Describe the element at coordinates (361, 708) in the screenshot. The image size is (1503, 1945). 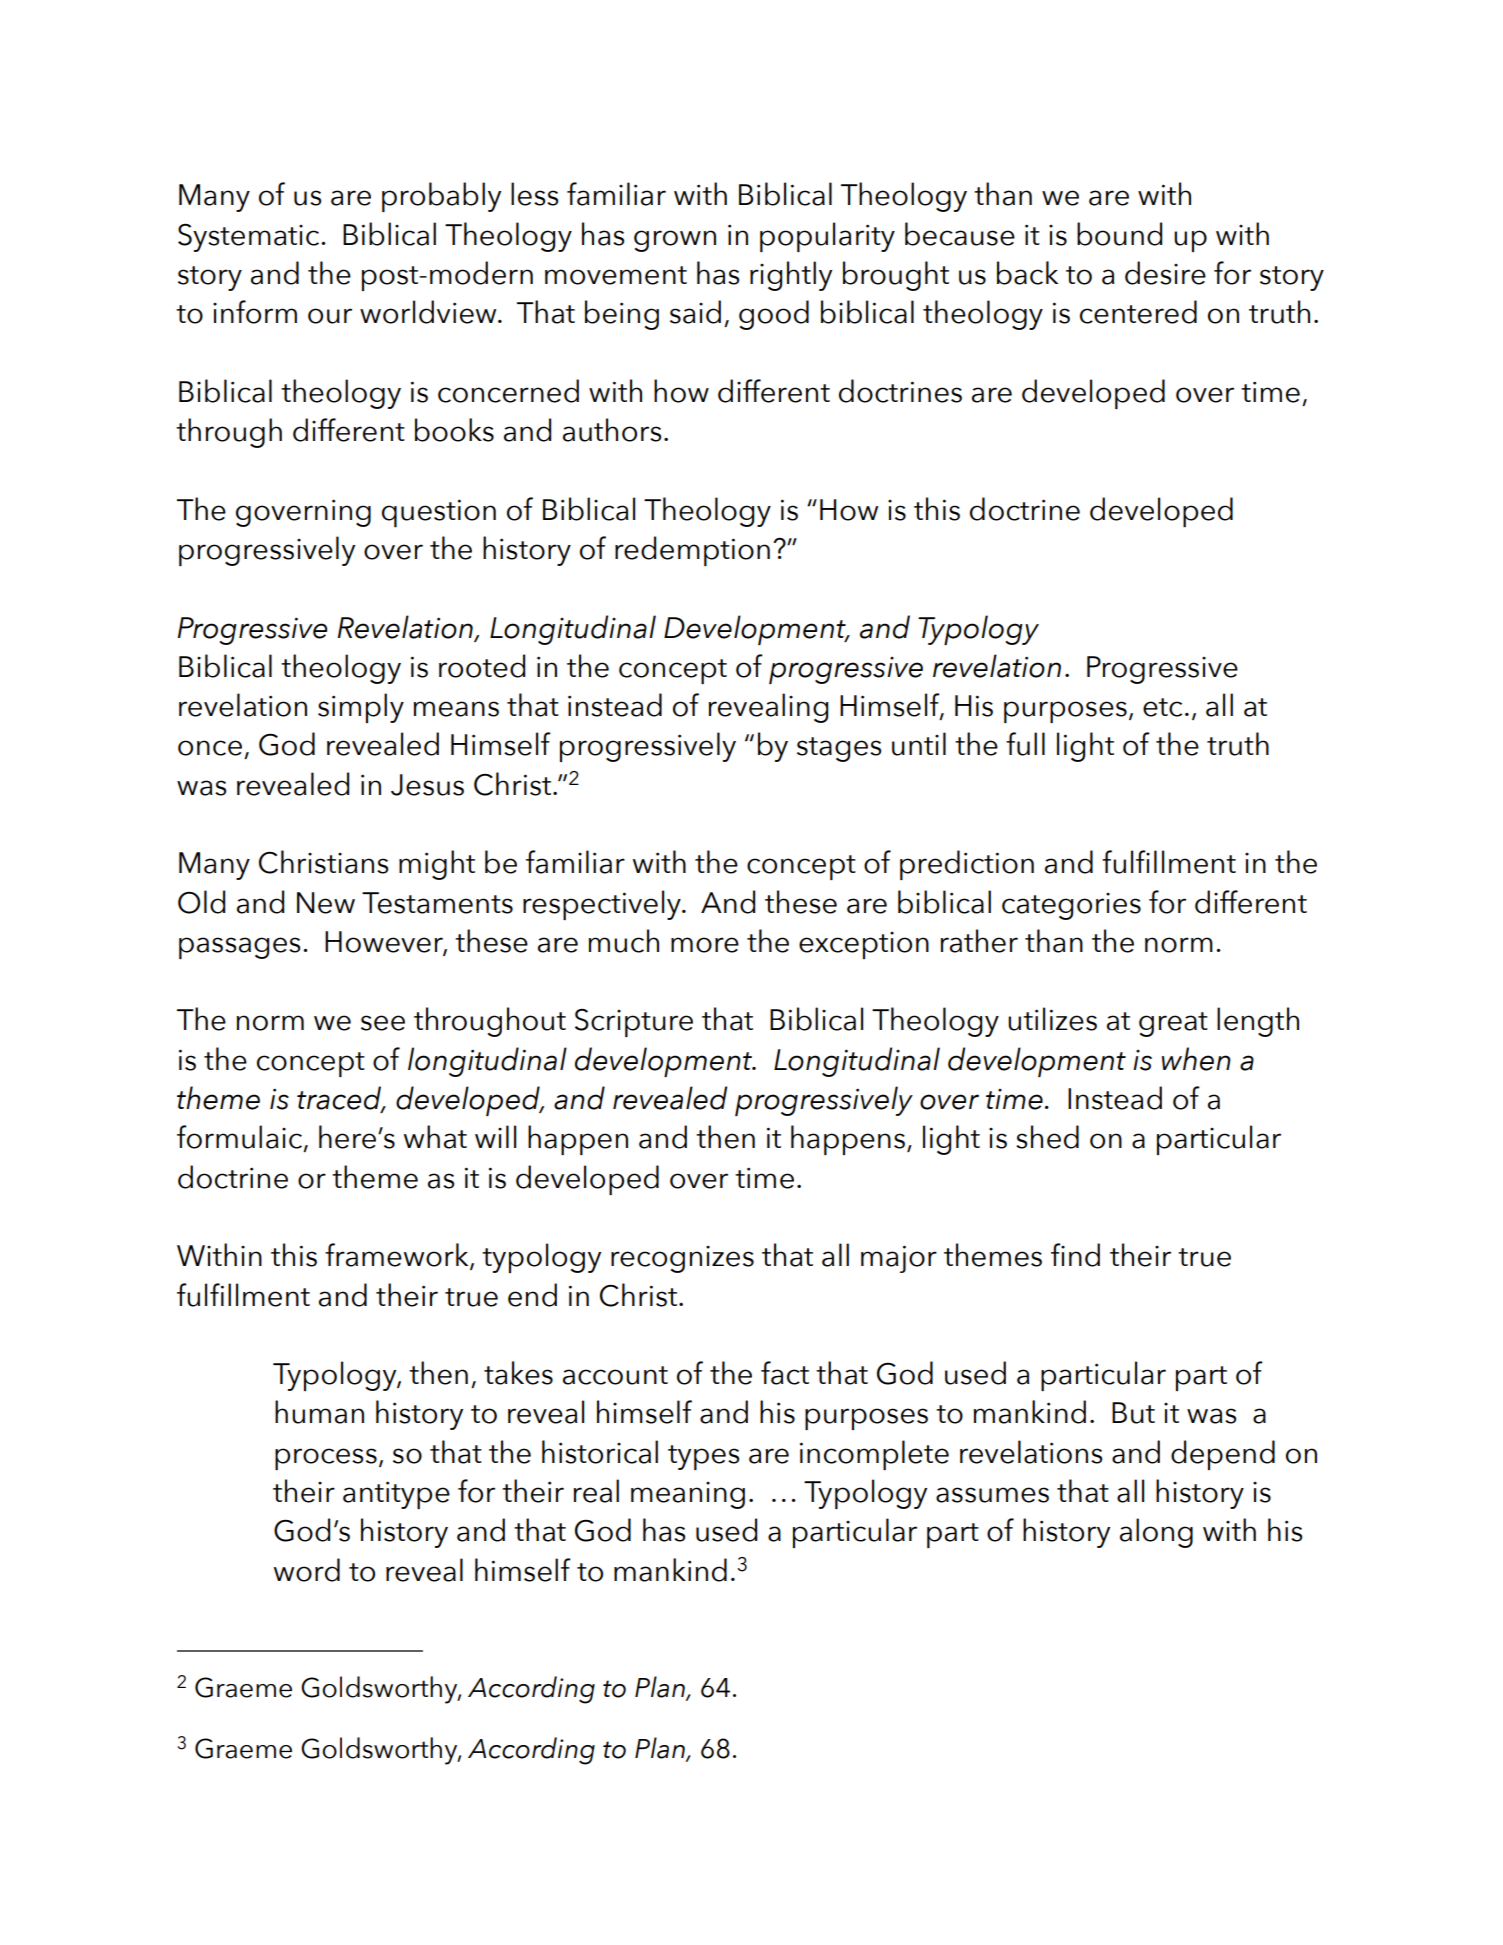
I see `simply` at that location.
